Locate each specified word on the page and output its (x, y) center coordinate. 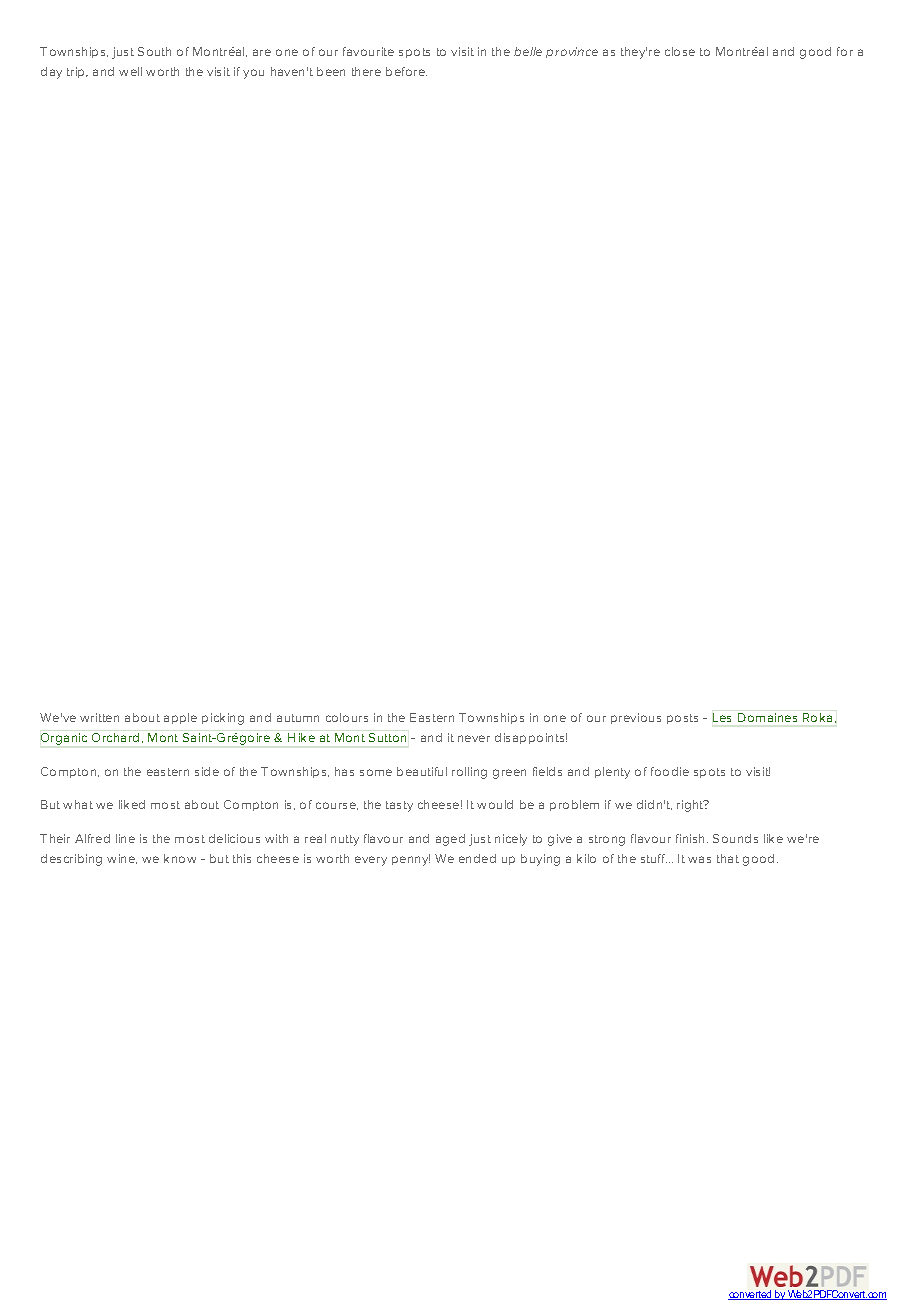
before (406, 71)
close (680, 51)
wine (122, 859)
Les (722, 717)
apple (180, 718)
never (474, 738)
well (130, 71)
